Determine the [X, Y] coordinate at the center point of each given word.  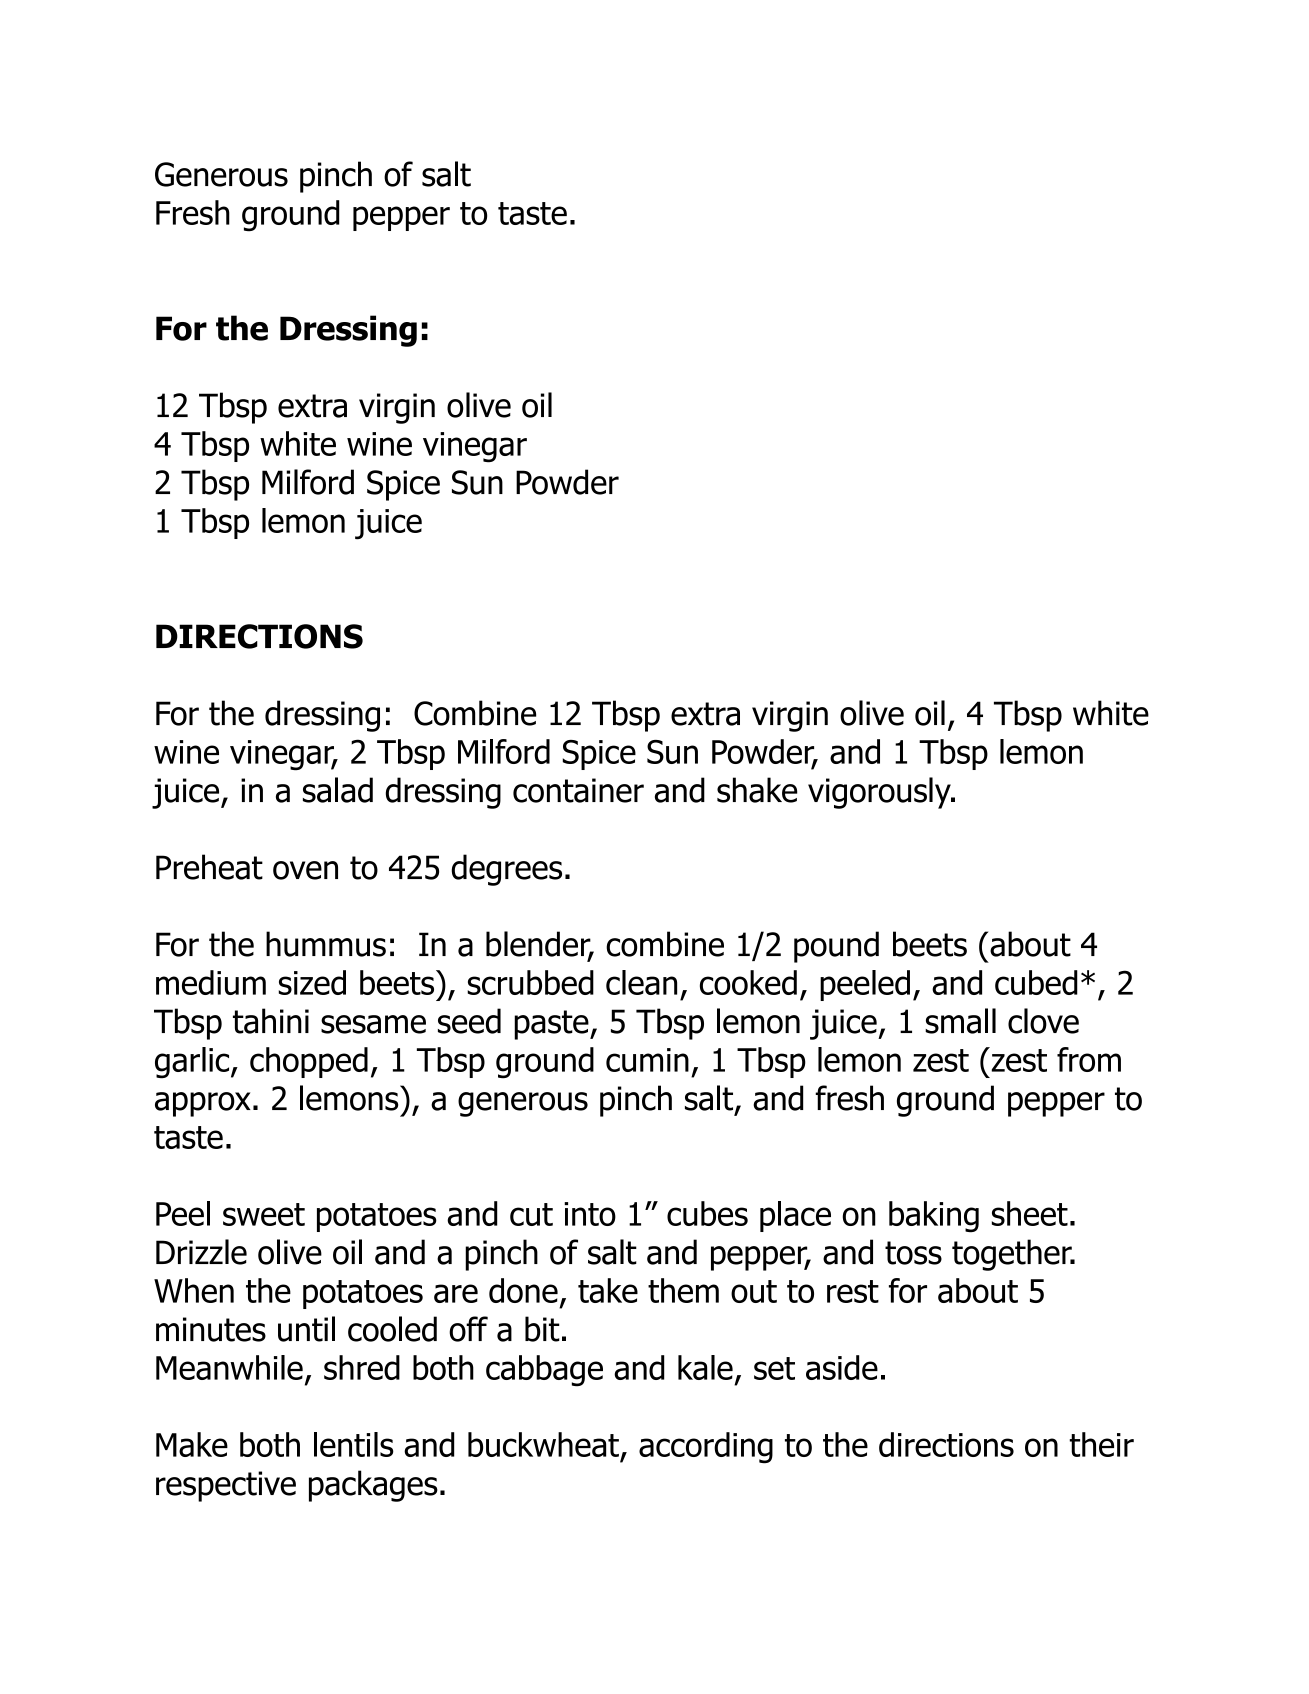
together [1013, 1255]
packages [373, 1486]
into [590, 1214]
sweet [264, 1214]
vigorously [880, 793]
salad [338, 790]
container [578, 790]
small [960, 1021]
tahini [271, 1021]
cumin [647, 1060]
